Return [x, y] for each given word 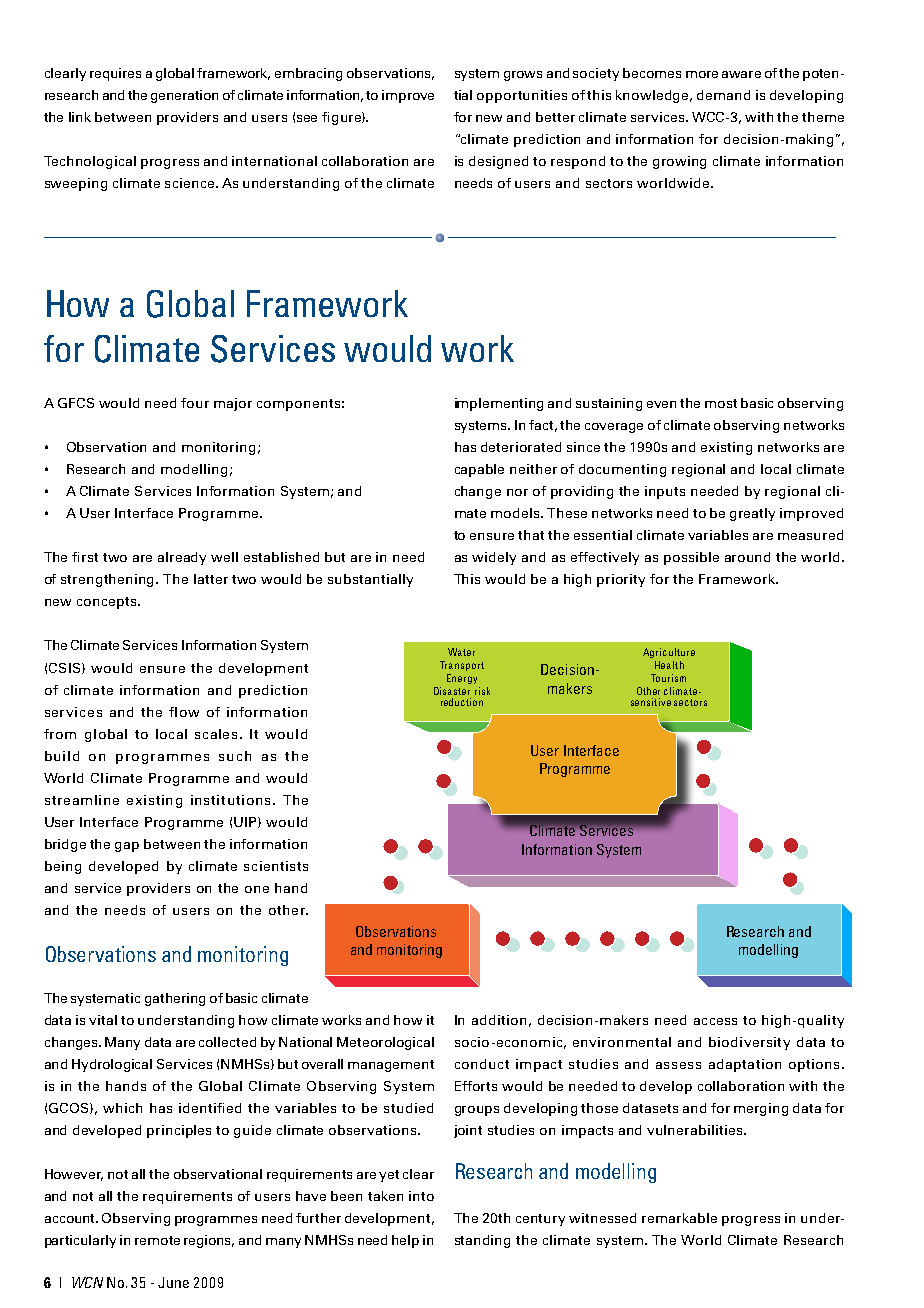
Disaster [452, 691]
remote [157, 1240]
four [195, 403]
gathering [175, 999]
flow [184, 712]
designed [498, 162]
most [721, 403]
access [715, 1021]
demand [723, 95]
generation [184, 96]
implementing [499, 404]
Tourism [668, 678]
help [405, 1241]
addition [499, 1020]
